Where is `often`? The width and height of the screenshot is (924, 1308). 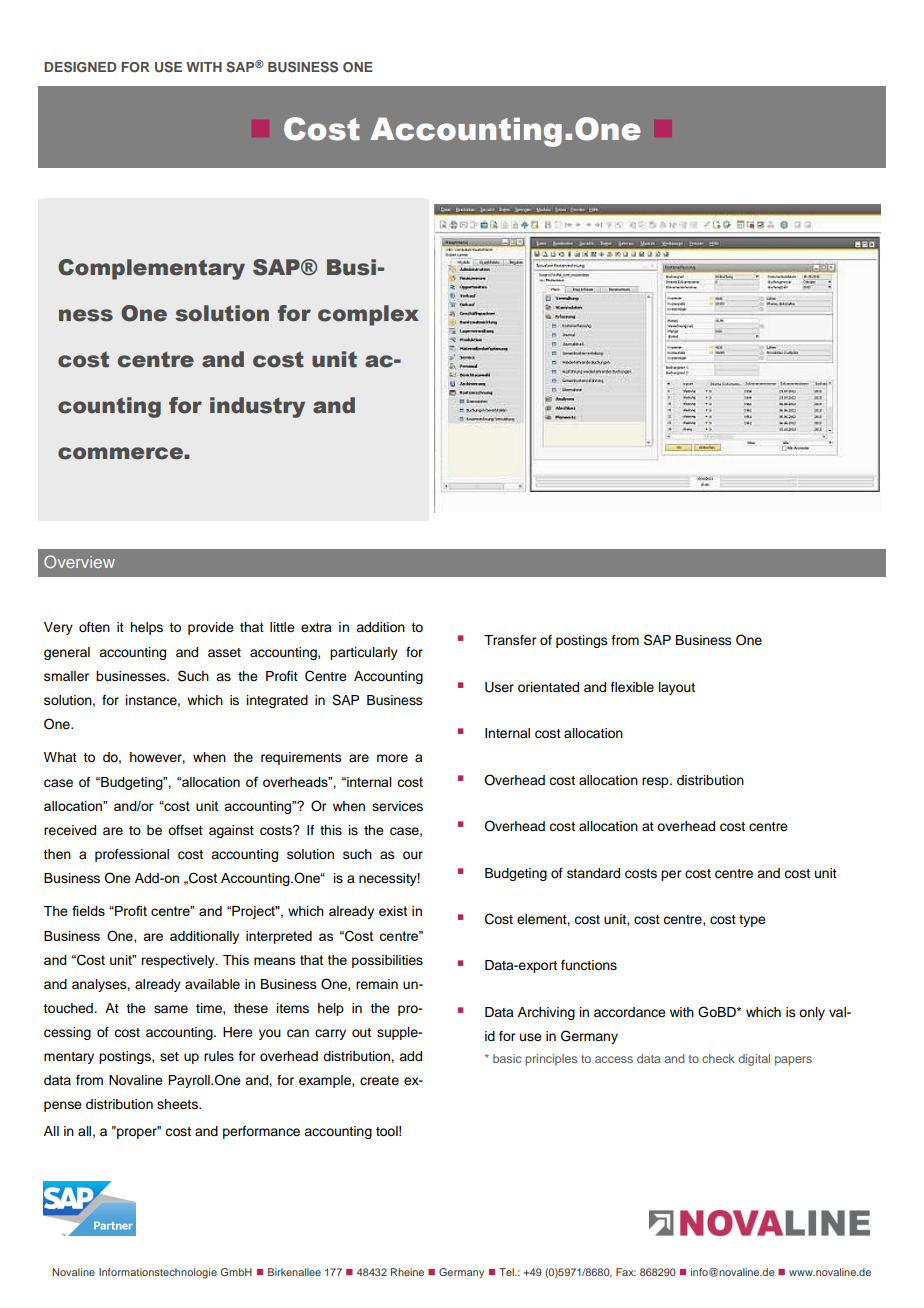
often is located at coordinates (94, 627).
